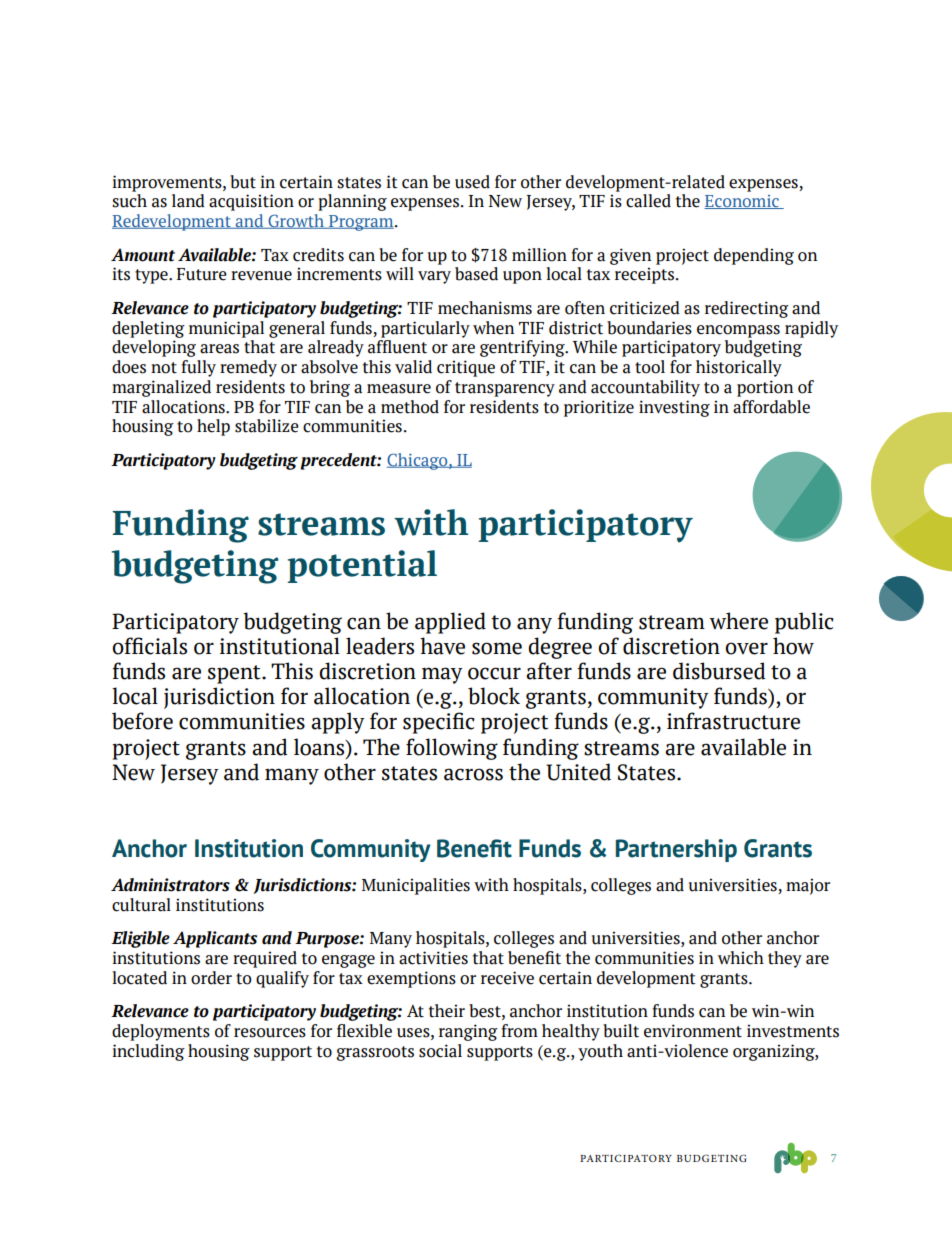  I want to click on ranging, so click(468, 1032).
